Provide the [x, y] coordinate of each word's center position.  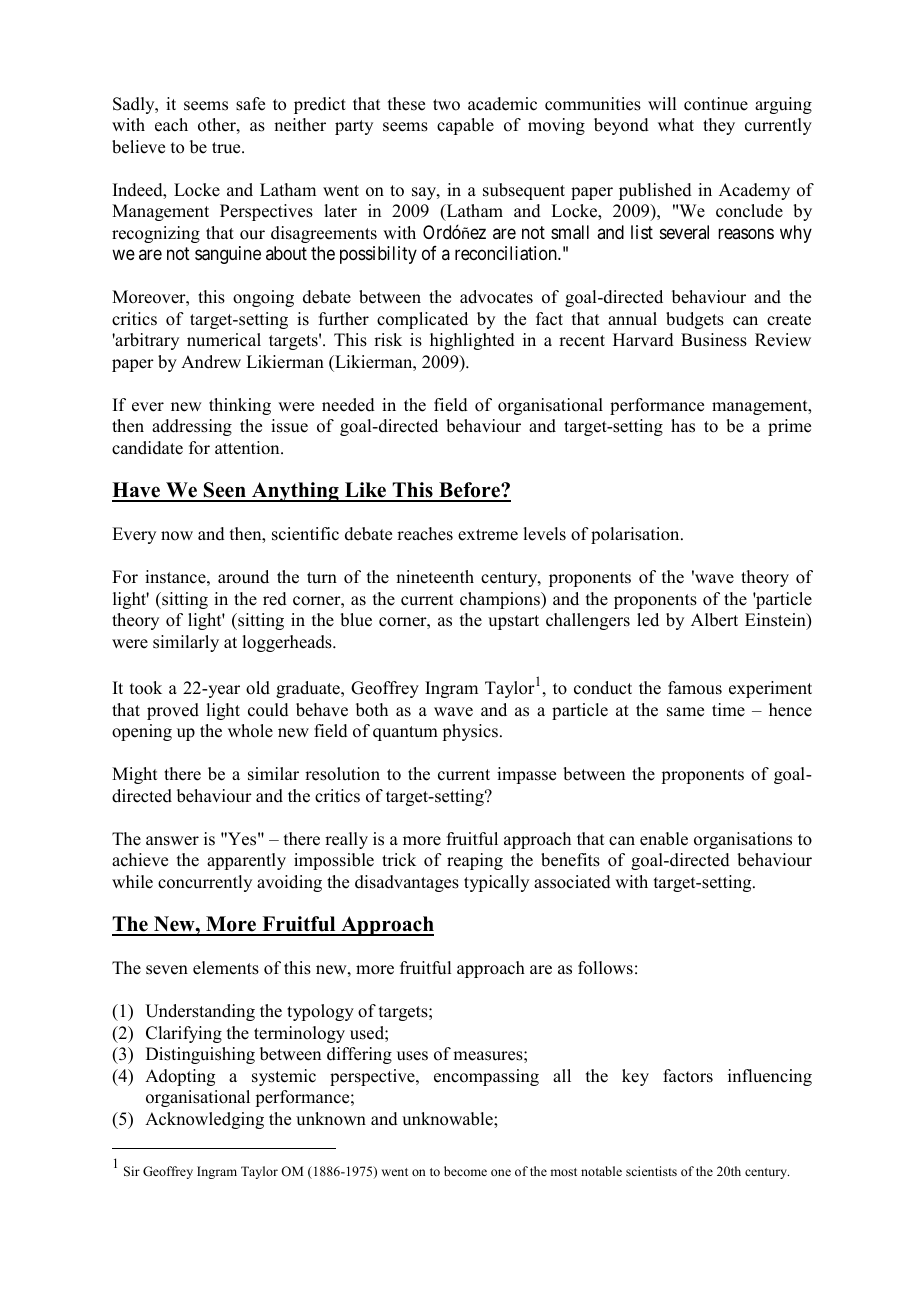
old [258, 688]
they [719, 126]
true [227, 148]
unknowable [448, 1119]
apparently [246, 861]
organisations [743, 840]
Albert [714, 620]
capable [465, 126]
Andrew [211, 362]
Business [714, 340]
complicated [422, 320]
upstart [513, 622]
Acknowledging [204, 1120]
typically [496, 883]
